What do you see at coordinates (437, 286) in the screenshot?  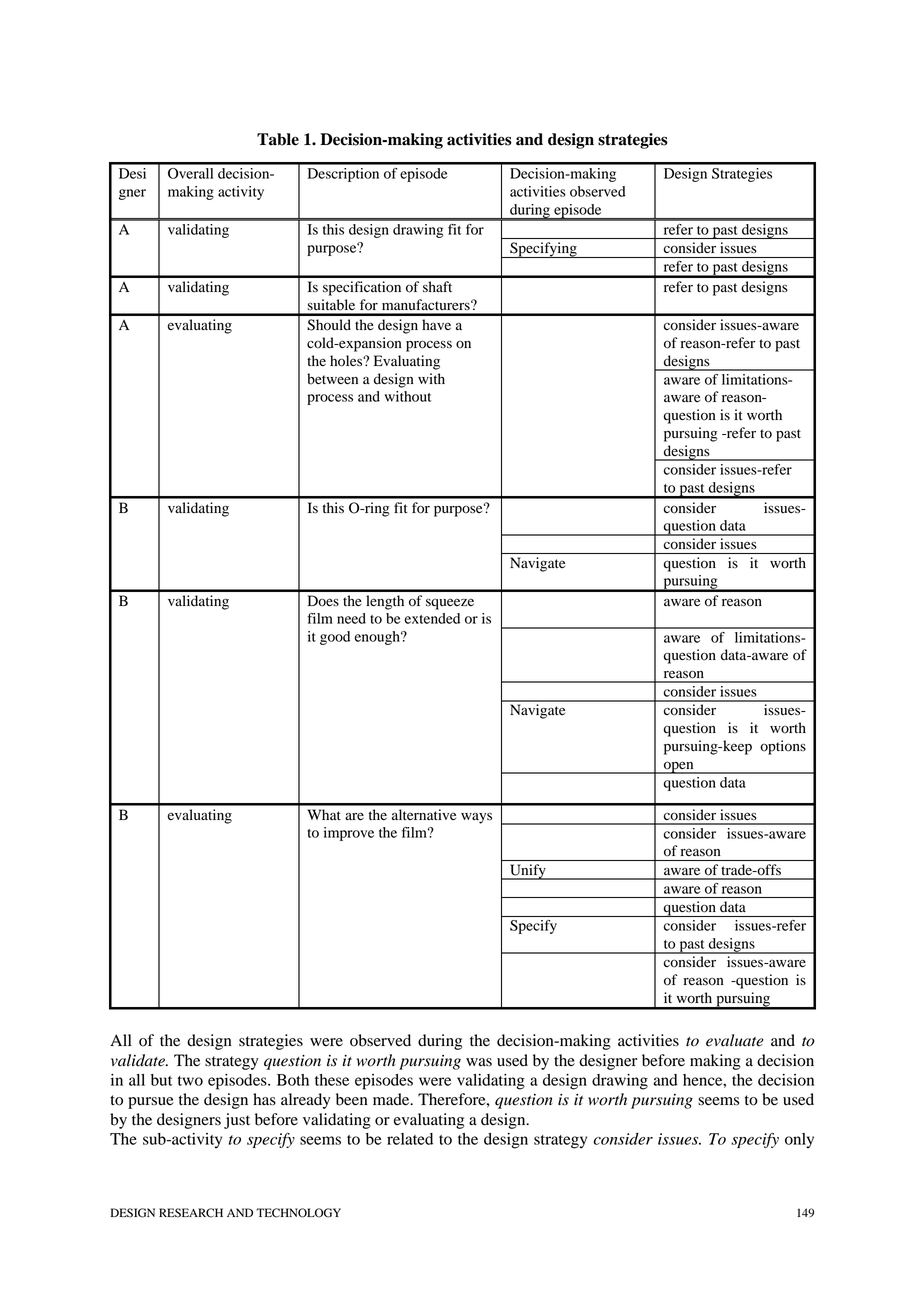 I see `shaft` at bounding box center [437, 286].
